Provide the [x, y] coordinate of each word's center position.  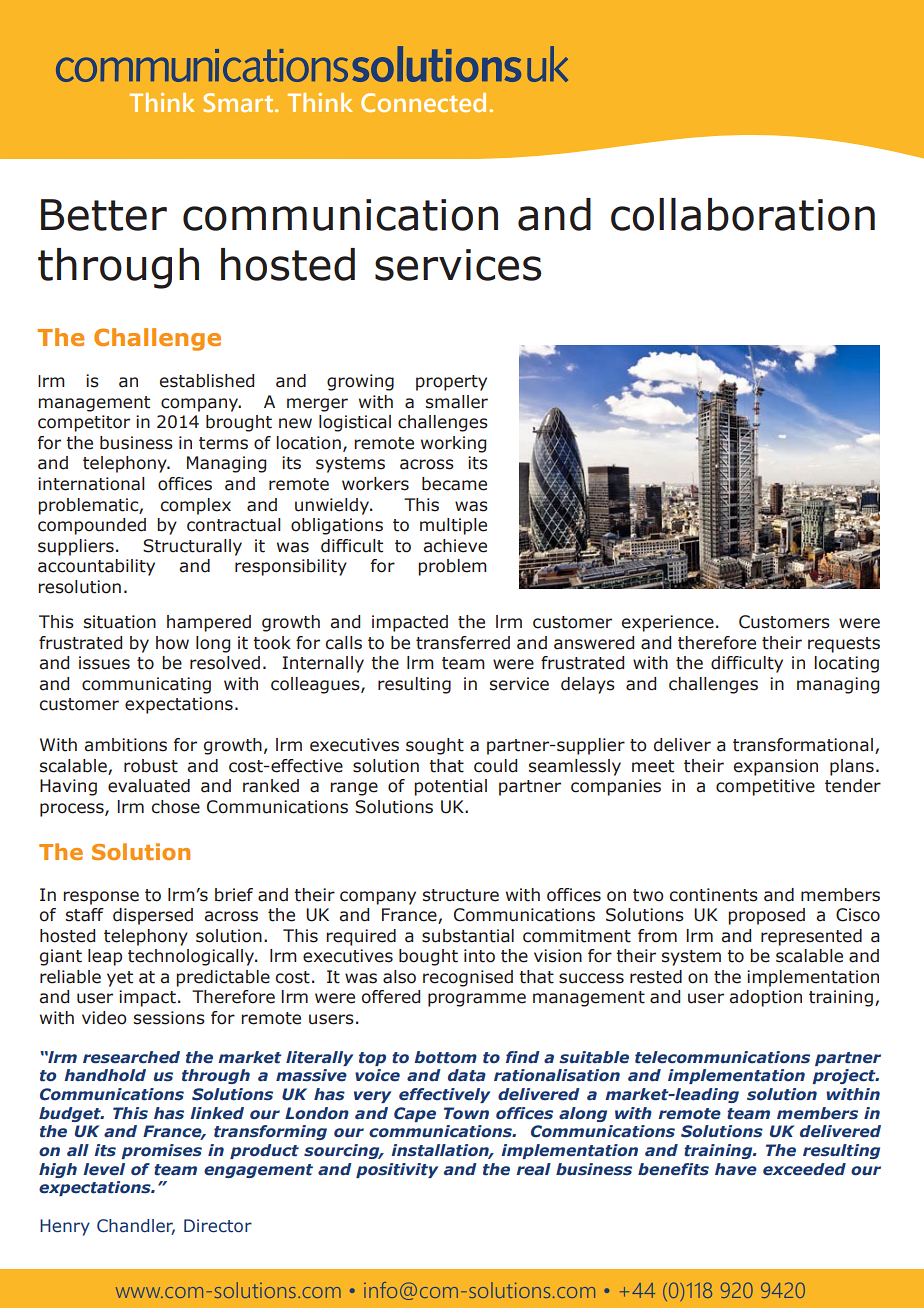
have [736, 1169]
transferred [463, 643]
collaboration [743, 214]
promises [161, 1151]
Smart [239, 102]
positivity [397, 1170]
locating [847, 664]
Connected [423, 102]
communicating [146, 685]
